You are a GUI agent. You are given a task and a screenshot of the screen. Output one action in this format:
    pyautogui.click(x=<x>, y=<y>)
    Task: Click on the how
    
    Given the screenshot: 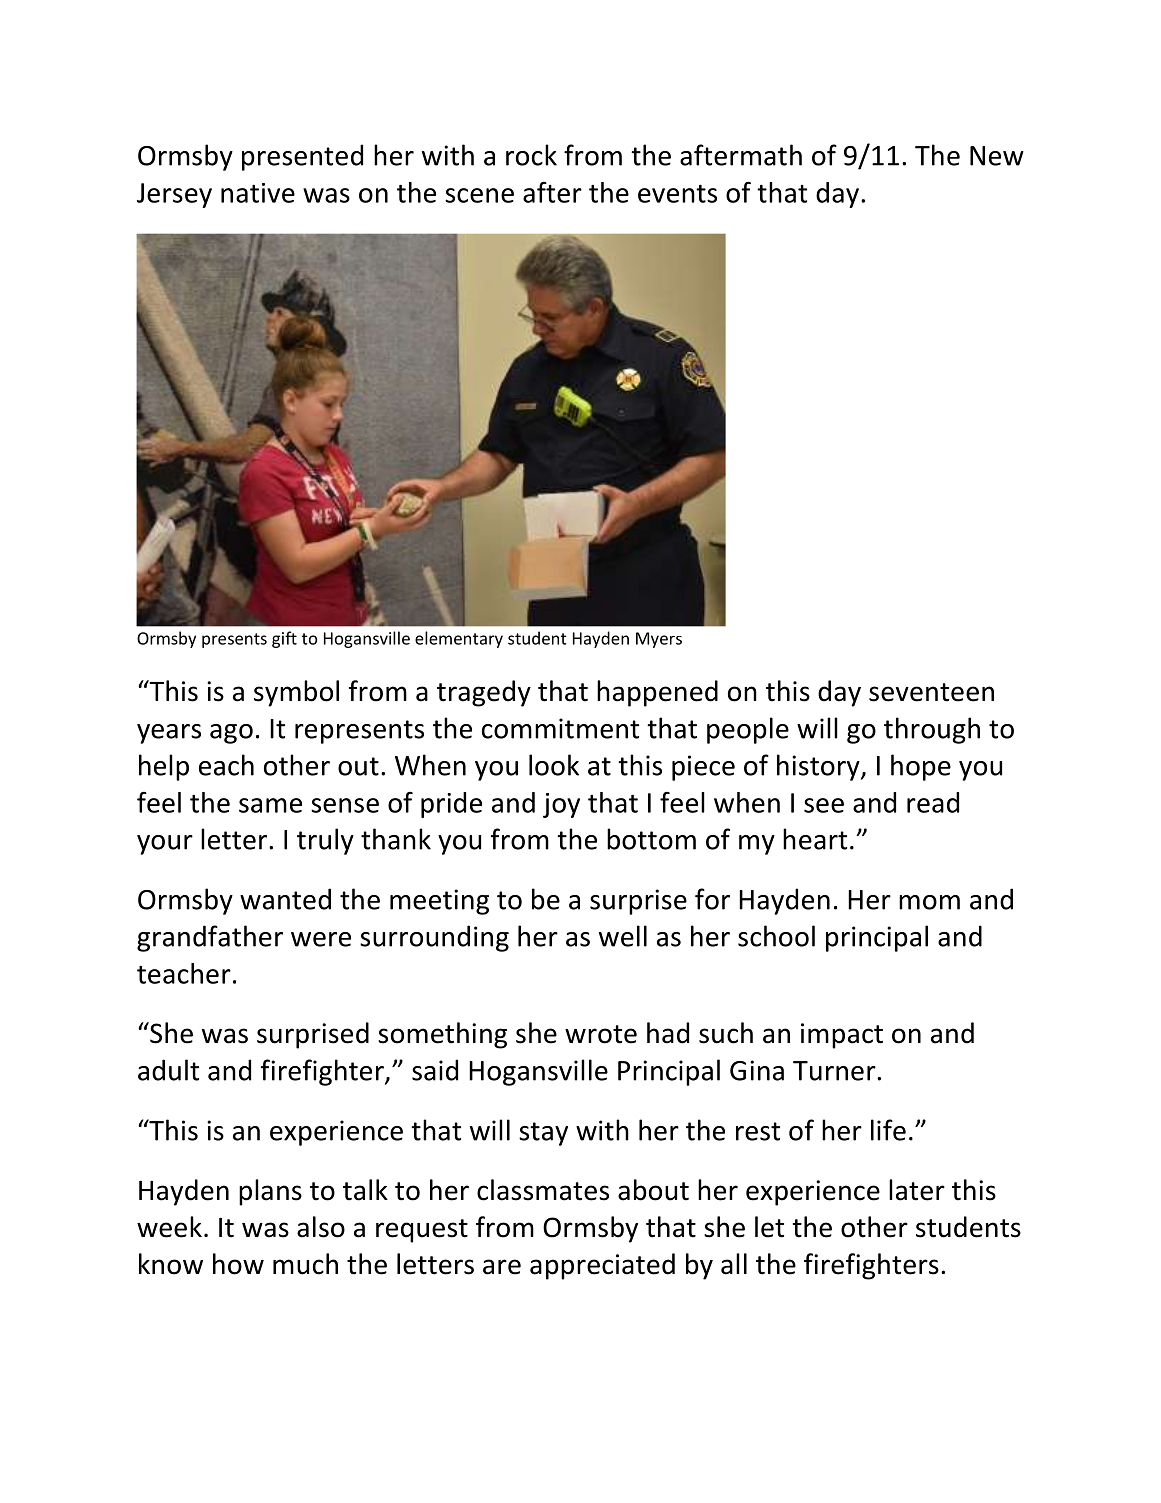 What is the action you would take?
    pyautogui.click(x=238, y=1264)
